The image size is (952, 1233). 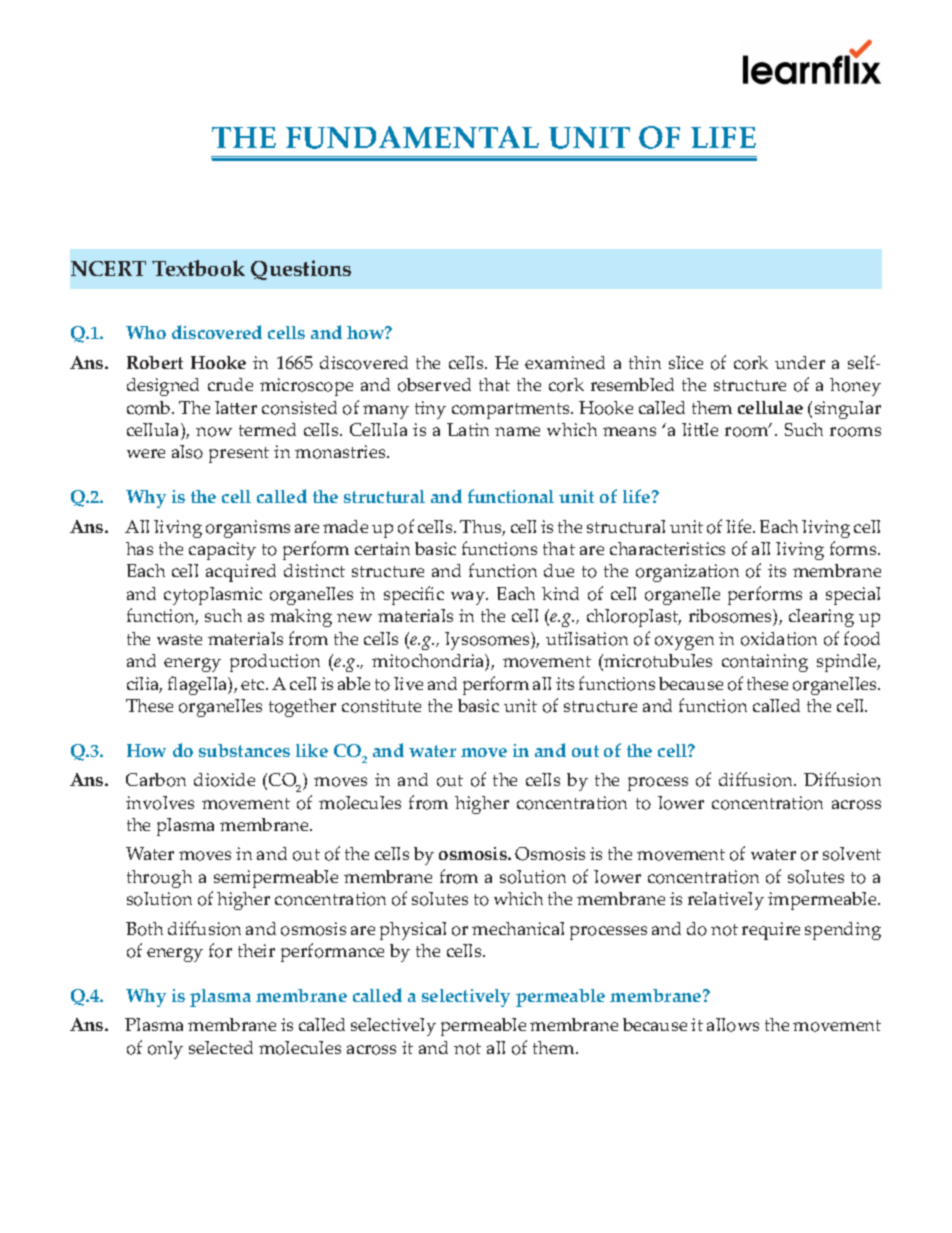 I want to click on selected, so click(x=221, y=1047).
